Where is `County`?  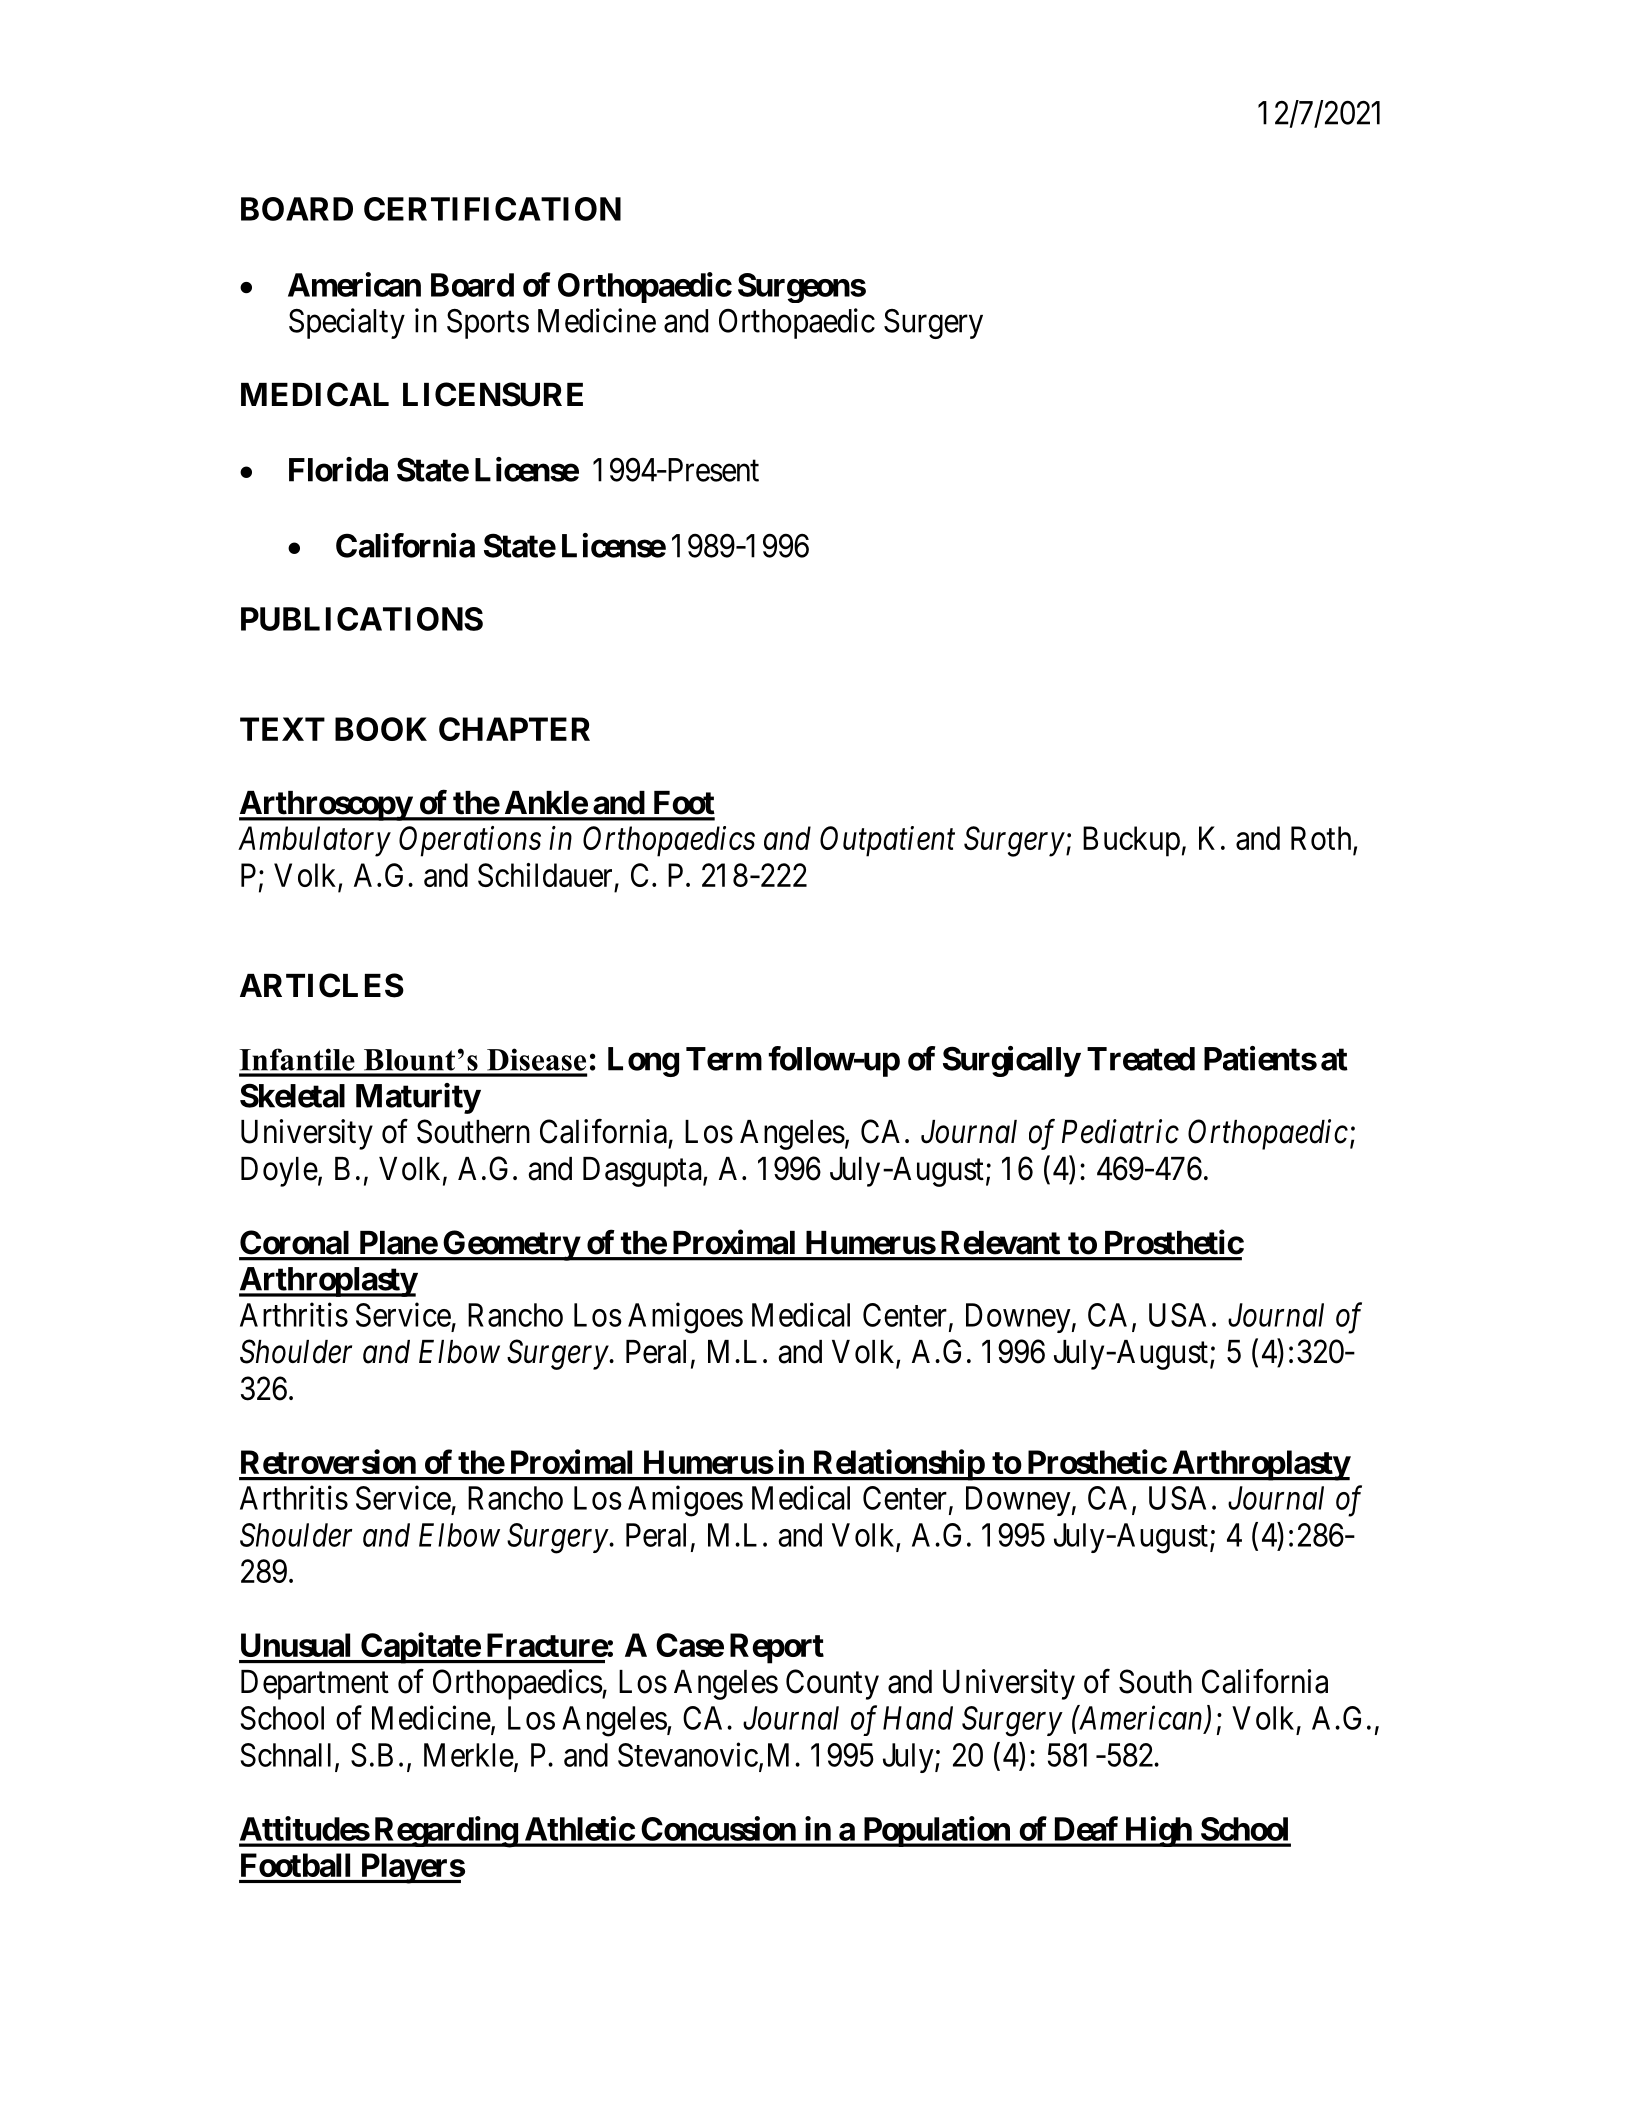 County is located at coordinates (832, 1684).
